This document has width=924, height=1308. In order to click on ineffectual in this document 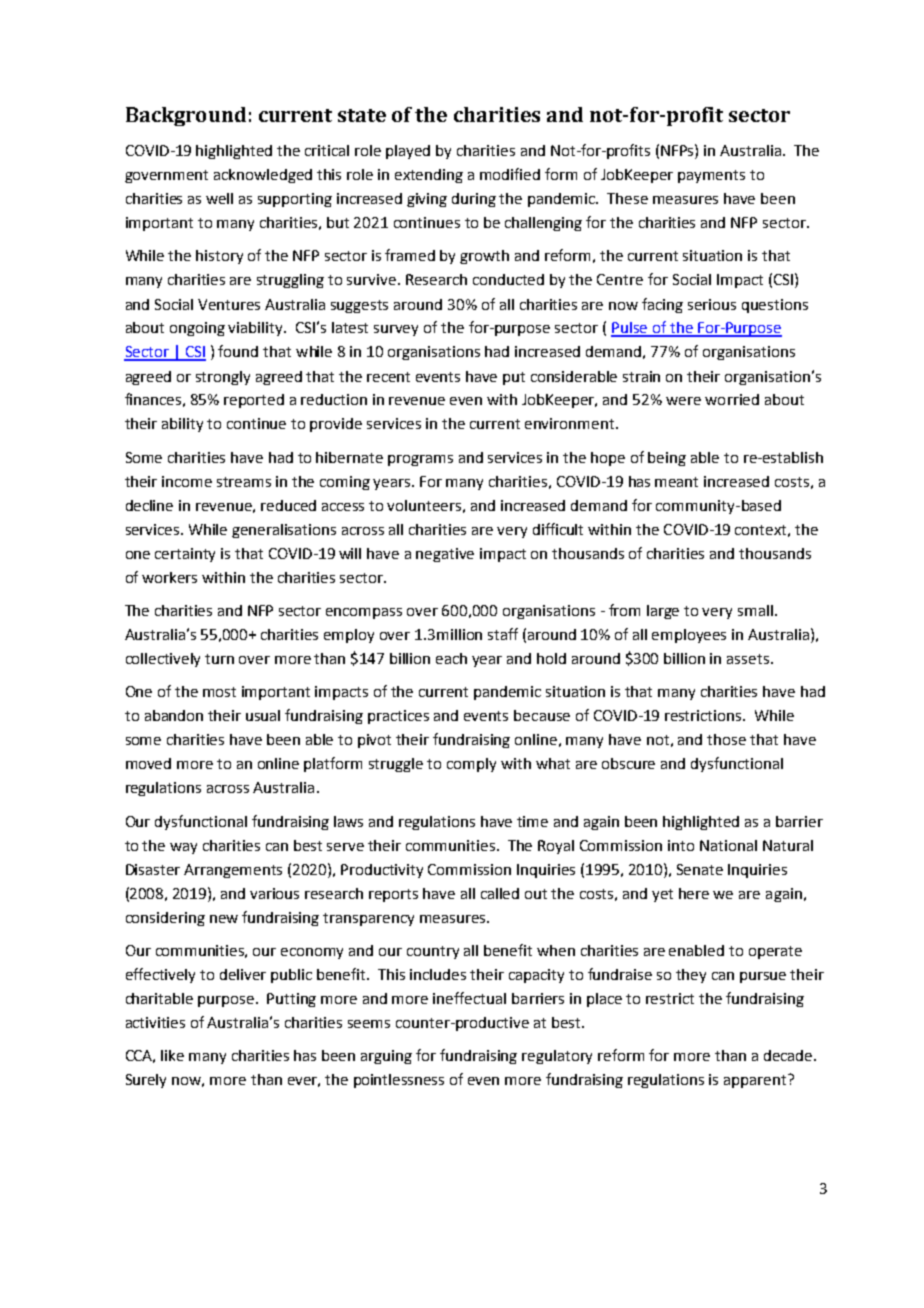, I will do `click(469, 998)`.
